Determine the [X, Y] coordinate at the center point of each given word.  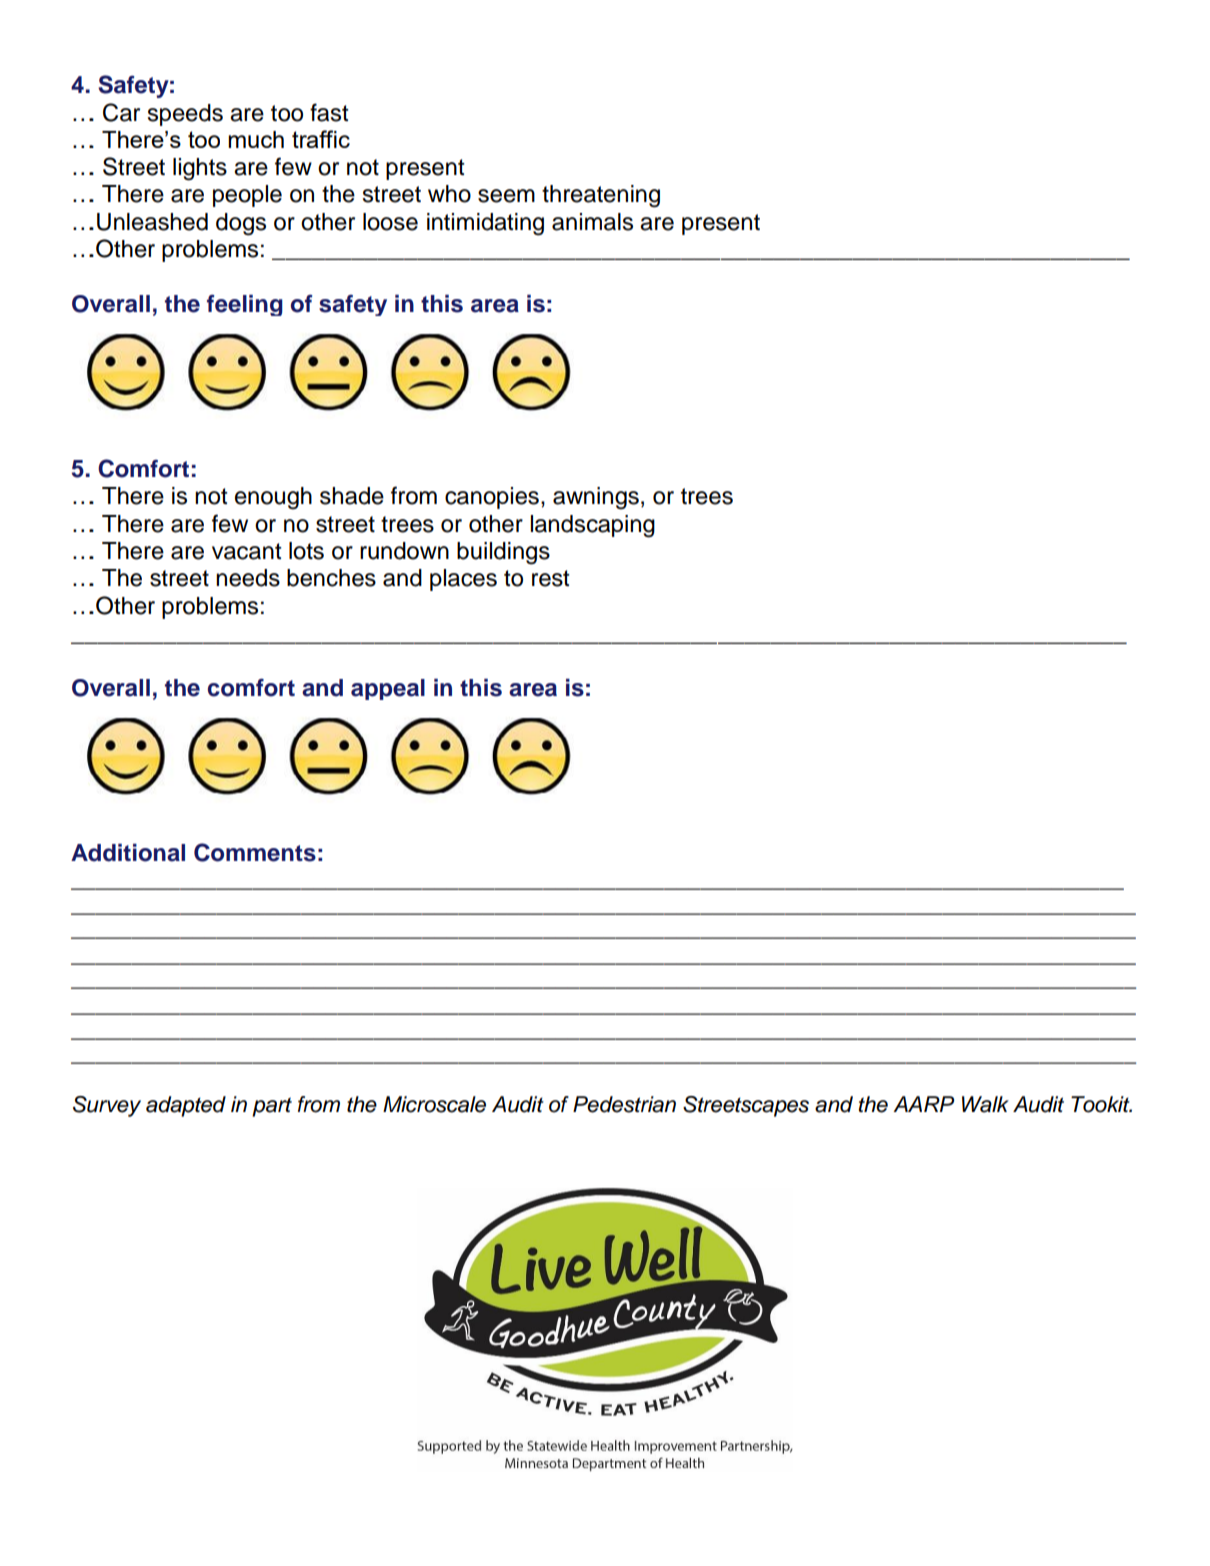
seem [506, 196]
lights [200, 169]
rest [551, 578]
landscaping [593, 526]
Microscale [434, 1104]
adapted [186, 1106]
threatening [601, 196]
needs [248, 578]
